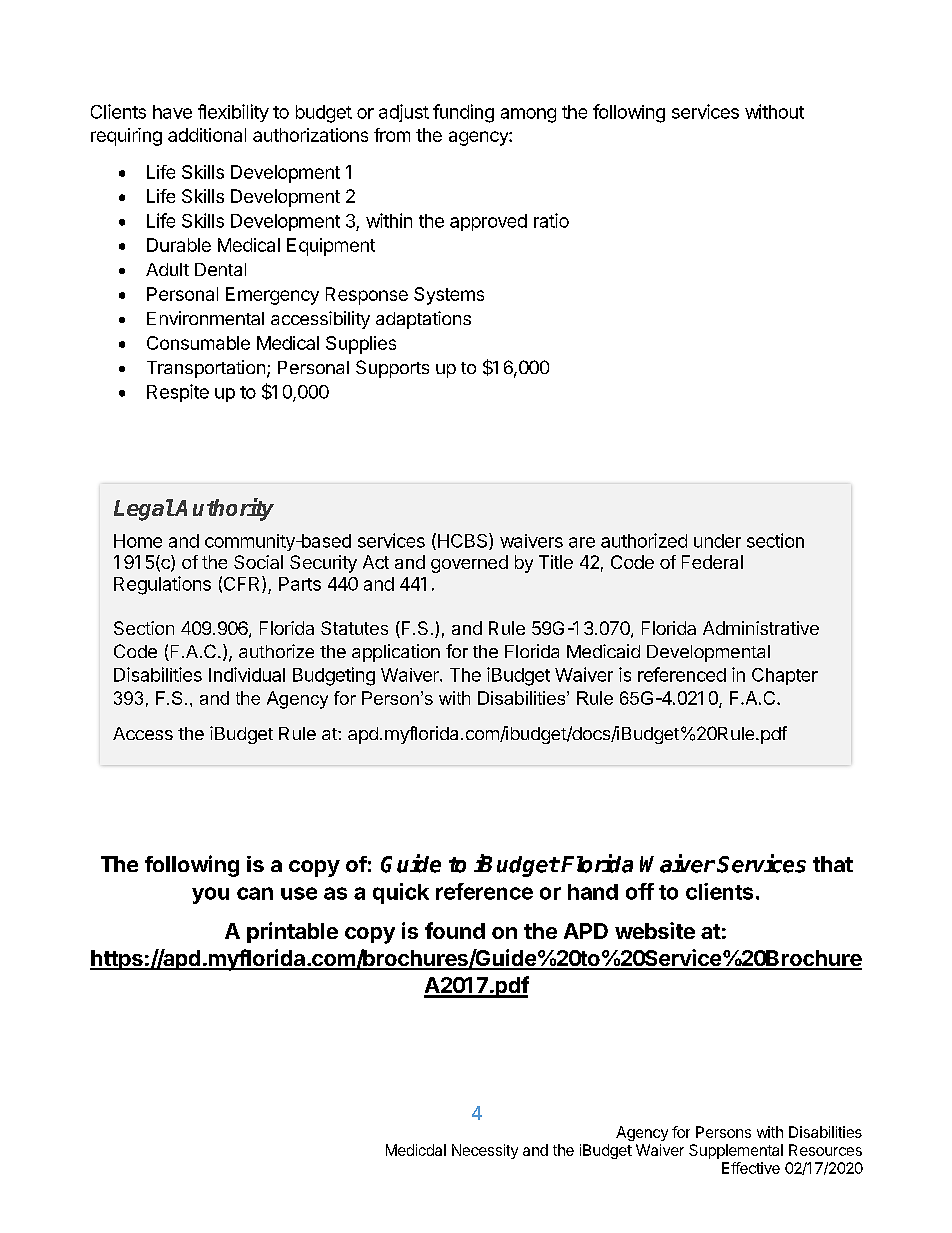 This image has height=1233, width=952. Describe the element at coordinates (247, 674) in the image. I see `Individual` at that location.
